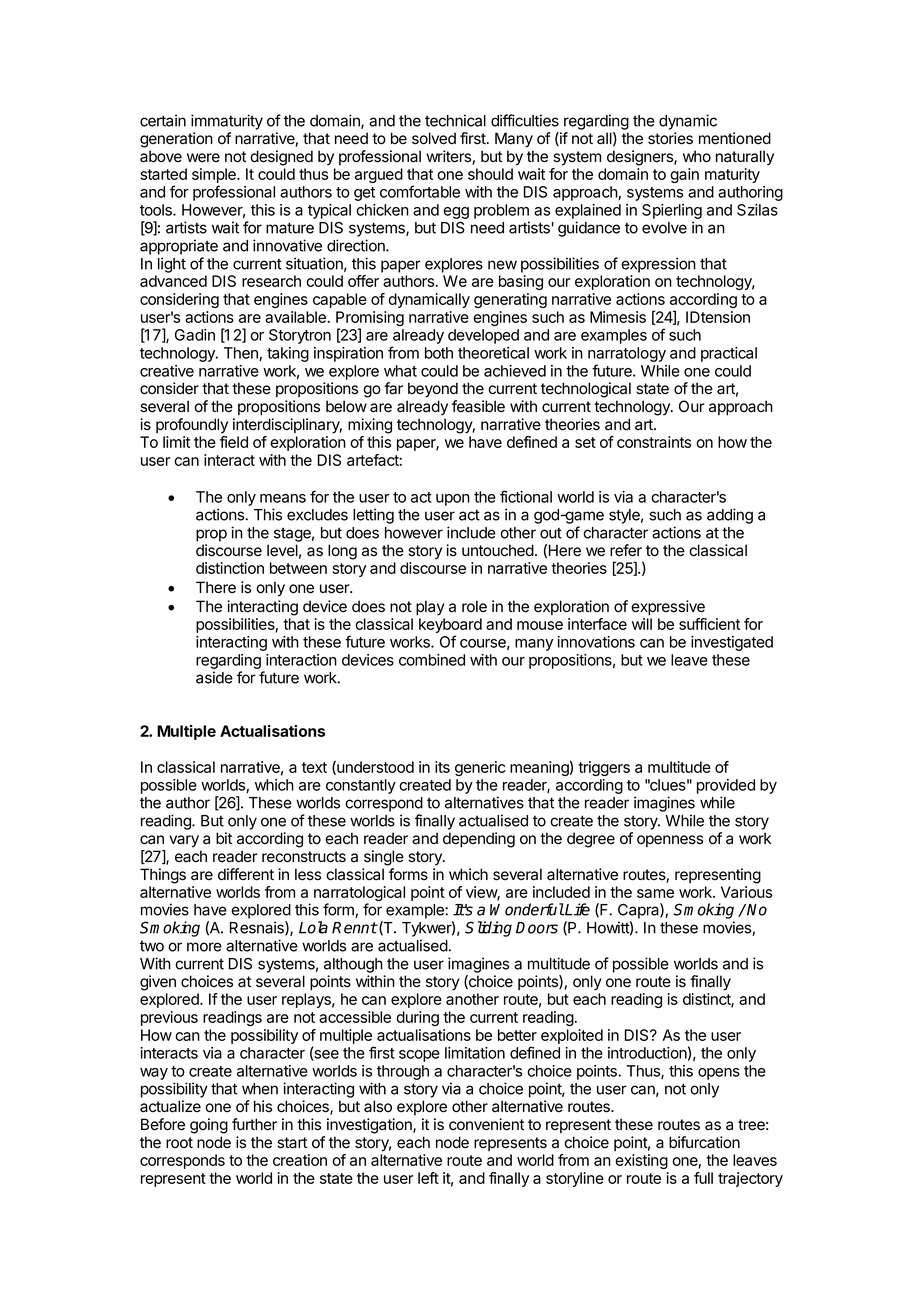 The height and width of the screenshot is (1308, 924). Describe the element at coordinates (670, 138) in the screenshot. I see `stories` at that location.
